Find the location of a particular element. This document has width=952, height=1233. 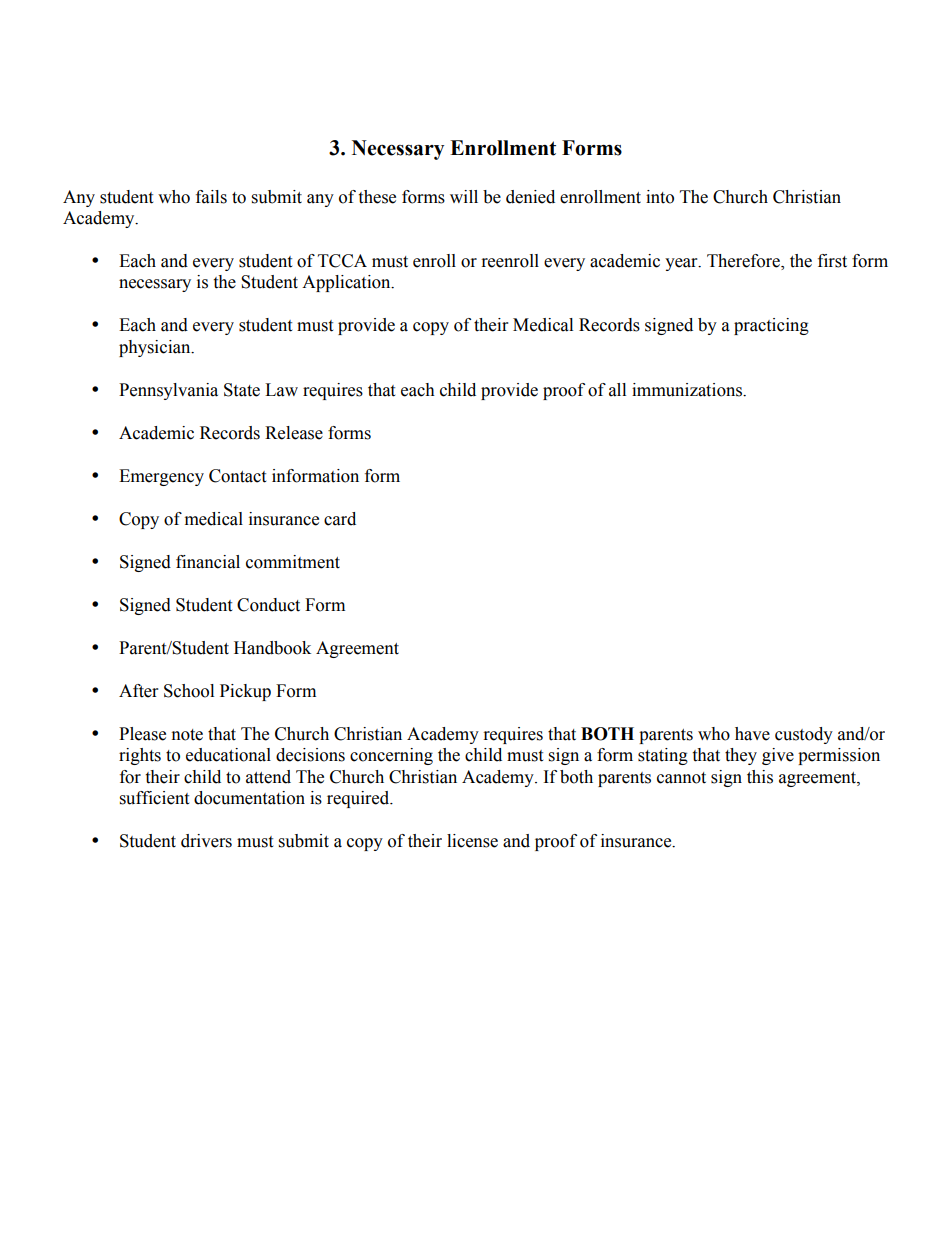

Therefore is located at coordinates (744, 262).
